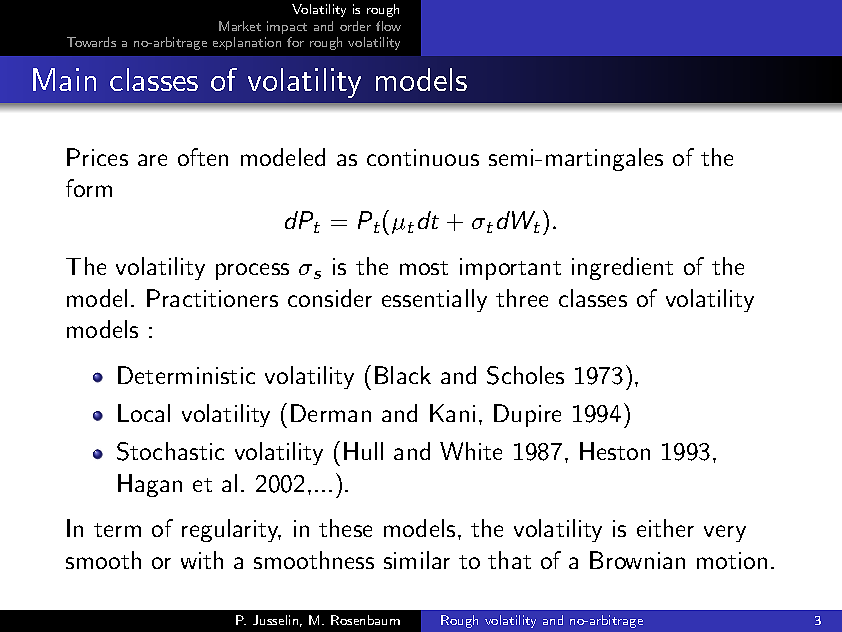 This page has height=632, width=842. What do you see at coordinates (170, 451) in the page?
I see `Stochastic` at bounding box center [170, 451].
